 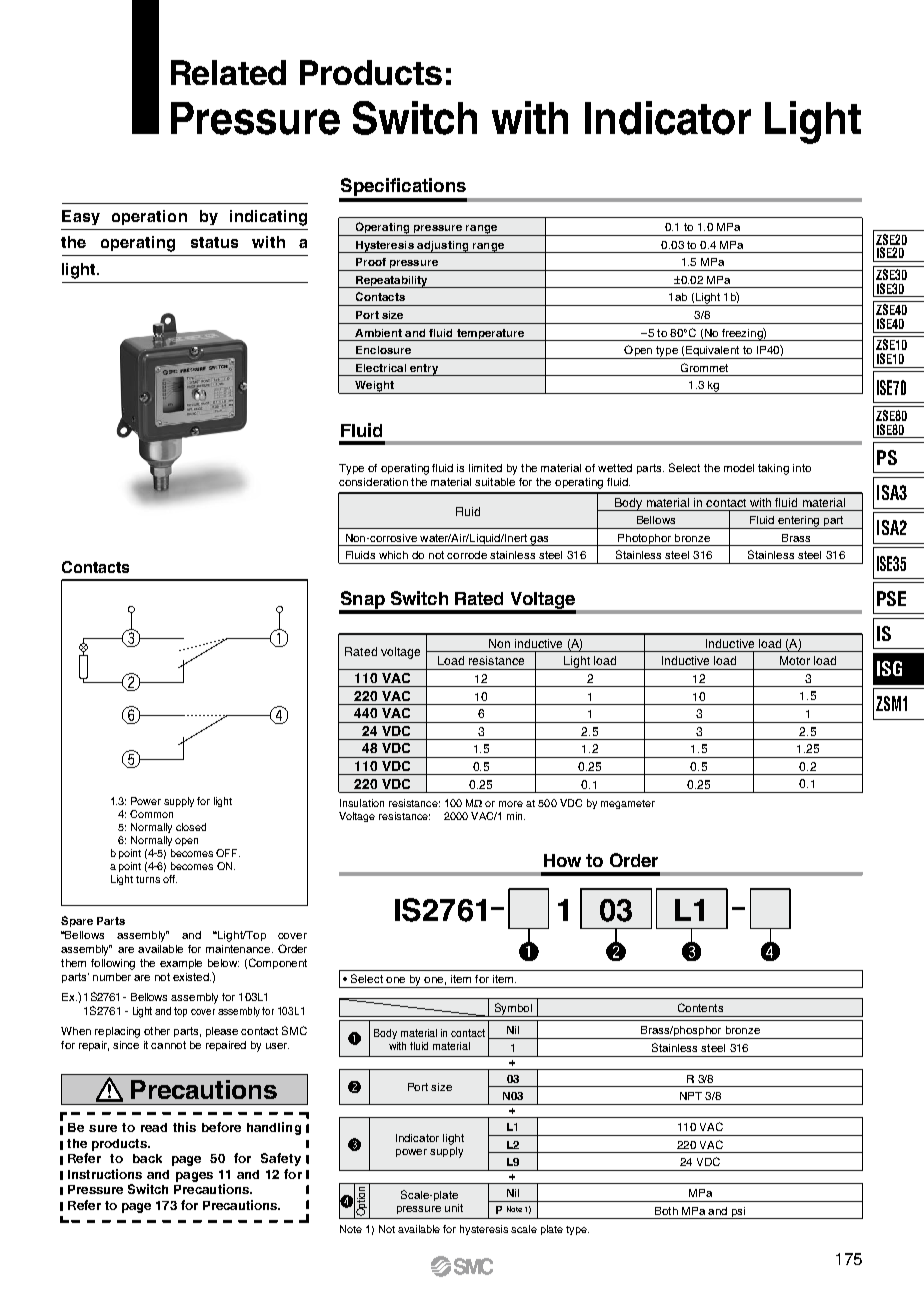 I want to click on Related, so click(x=228, y=72).
